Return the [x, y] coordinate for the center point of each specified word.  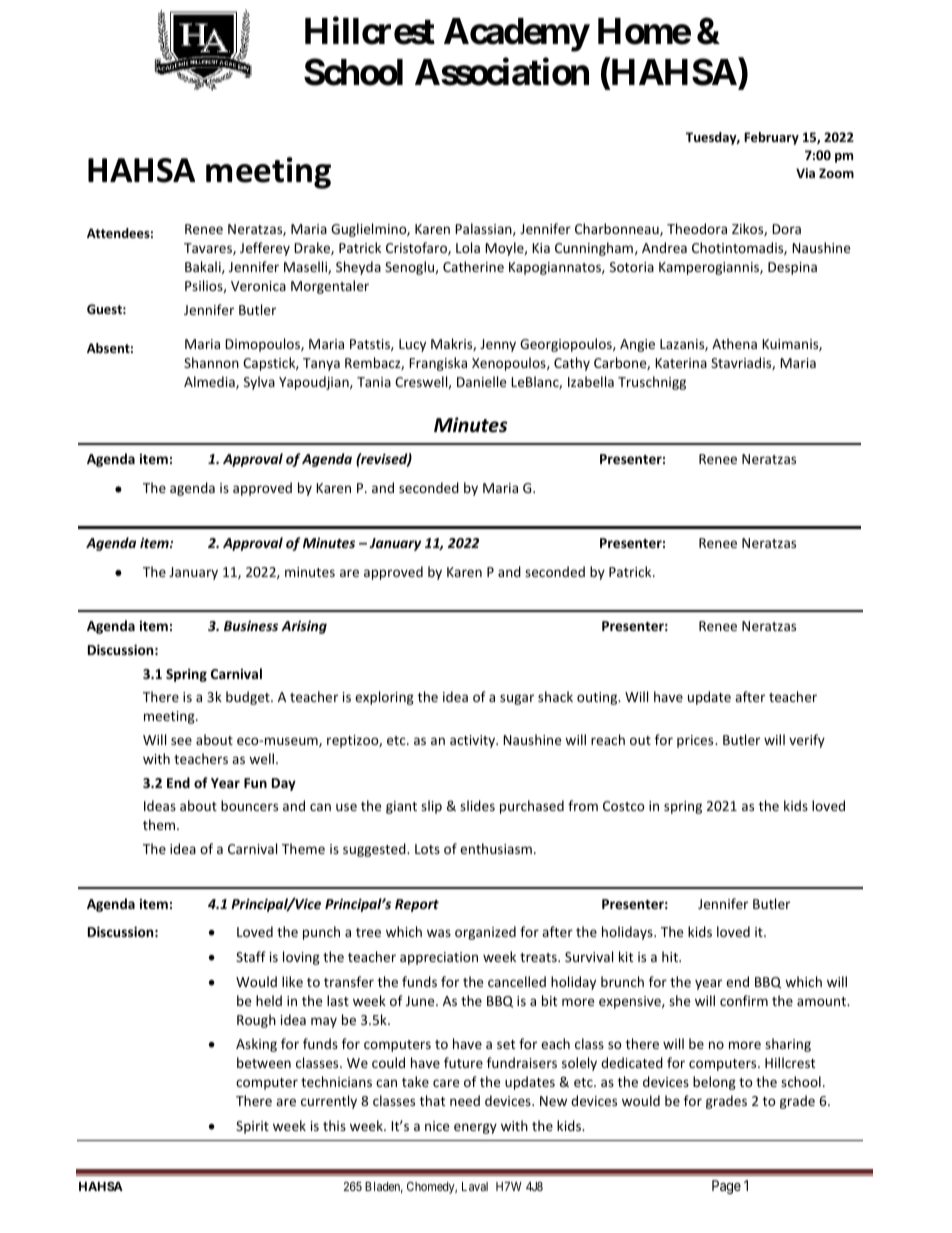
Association [502, 72]
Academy [516, 35]
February [771, 138]
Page [726, 1187]
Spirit [252, 1127]
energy [475, 1128]
